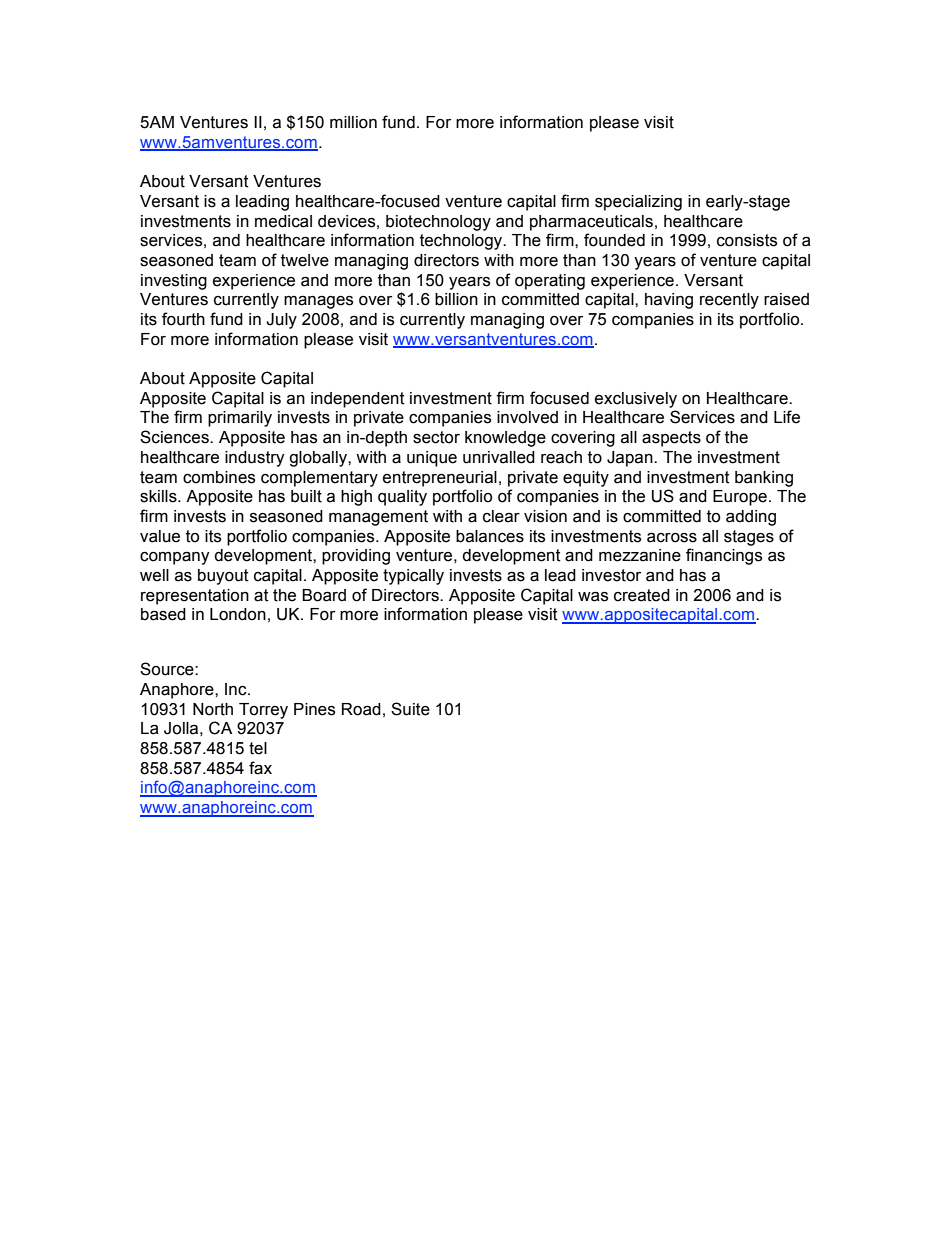 Image resolution: width=952 pixels, height=1233 pixels. What do you see at coordinates (591, 223) in the page?
I see `pharmaceuticals` at bounding box center [591, 223].
